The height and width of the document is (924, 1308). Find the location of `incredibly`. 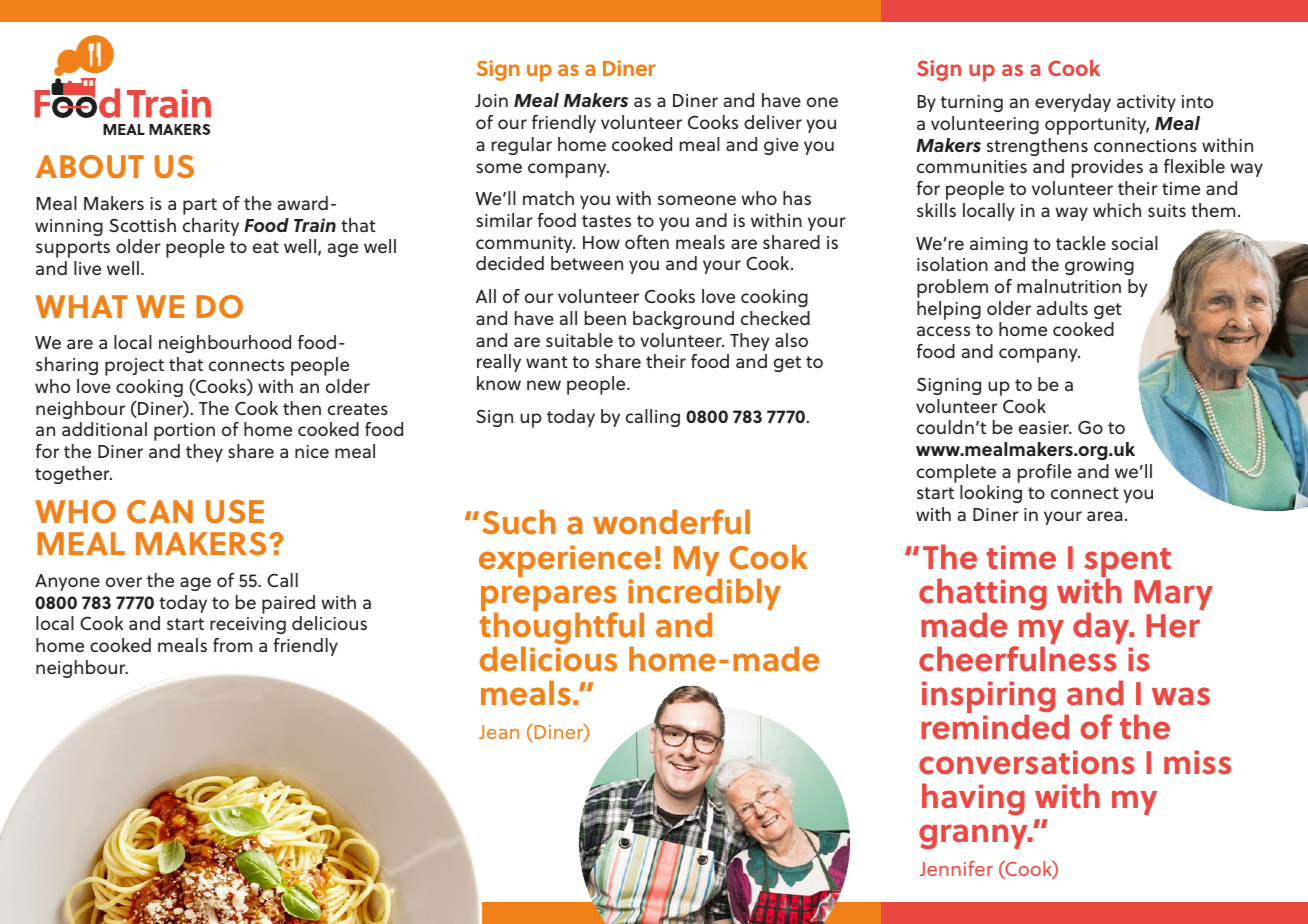

incredibly is located at coordinates (704, 594).
